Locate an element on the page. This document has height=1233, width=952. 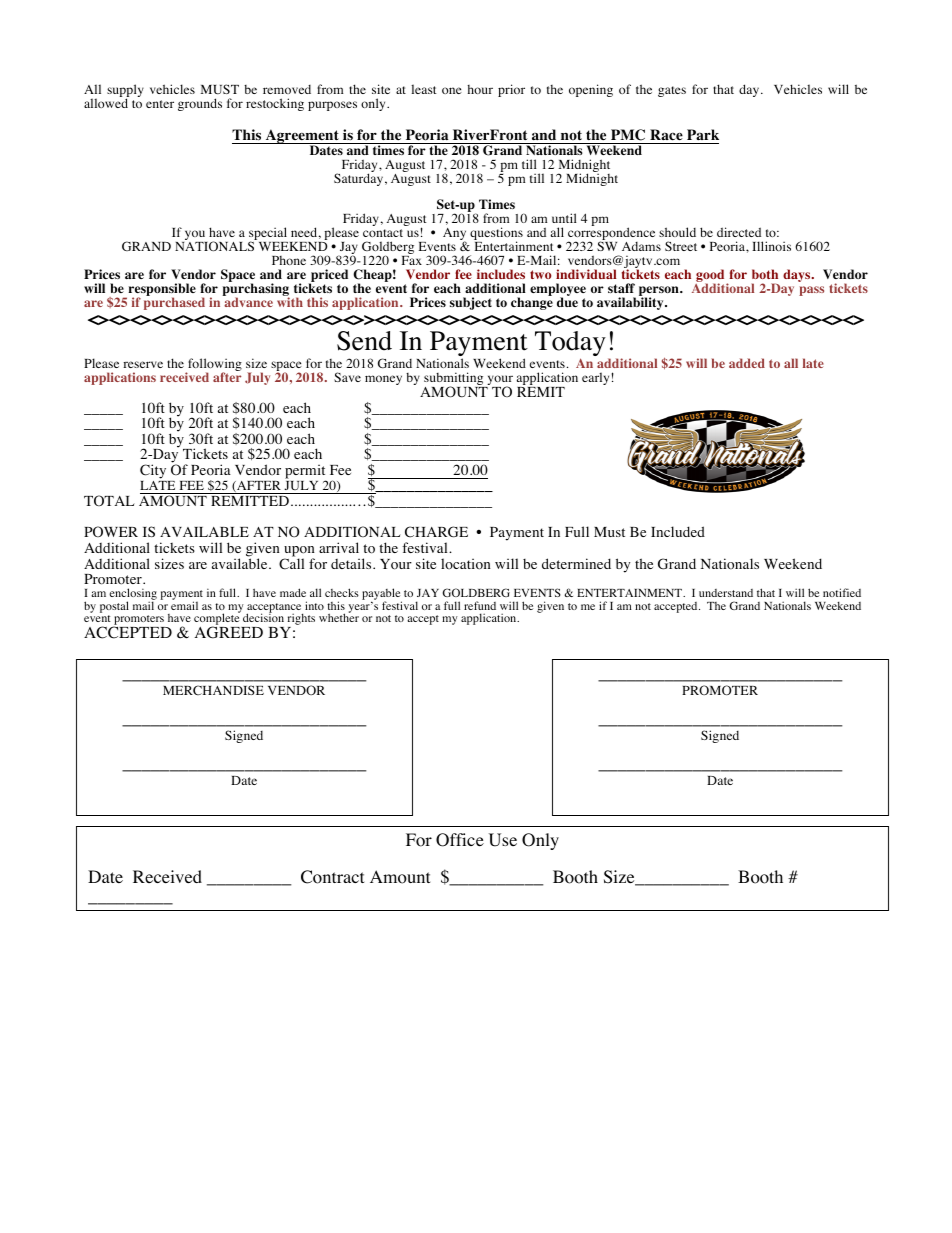
grounds is located at coordinates (200, 104).
